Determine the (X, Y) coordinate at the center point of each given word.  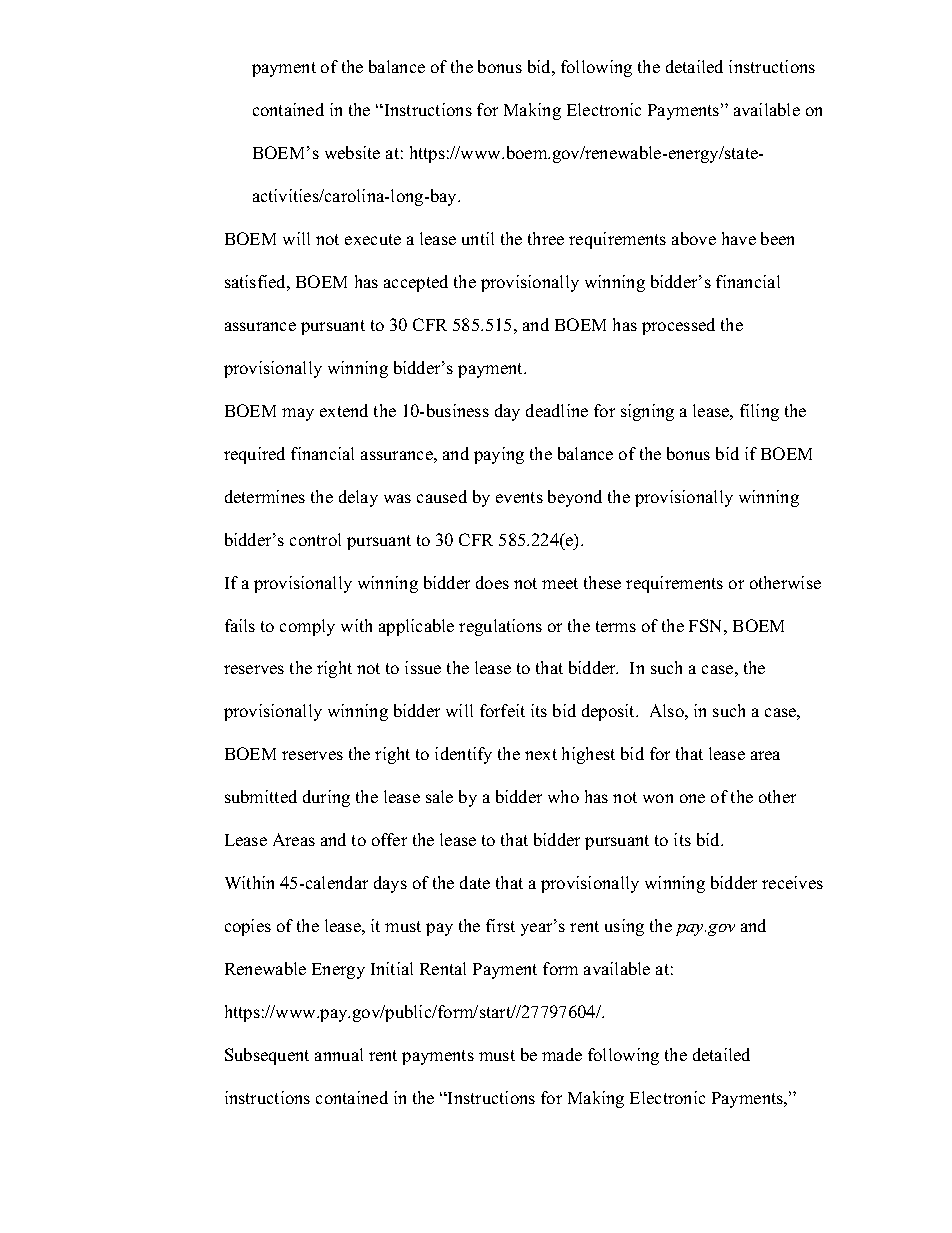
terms (616, 626)
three (546, 238)
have (739, 238)
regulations (500, 627)
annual (339, 1054)
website (352, 152)
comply (307, 627)
